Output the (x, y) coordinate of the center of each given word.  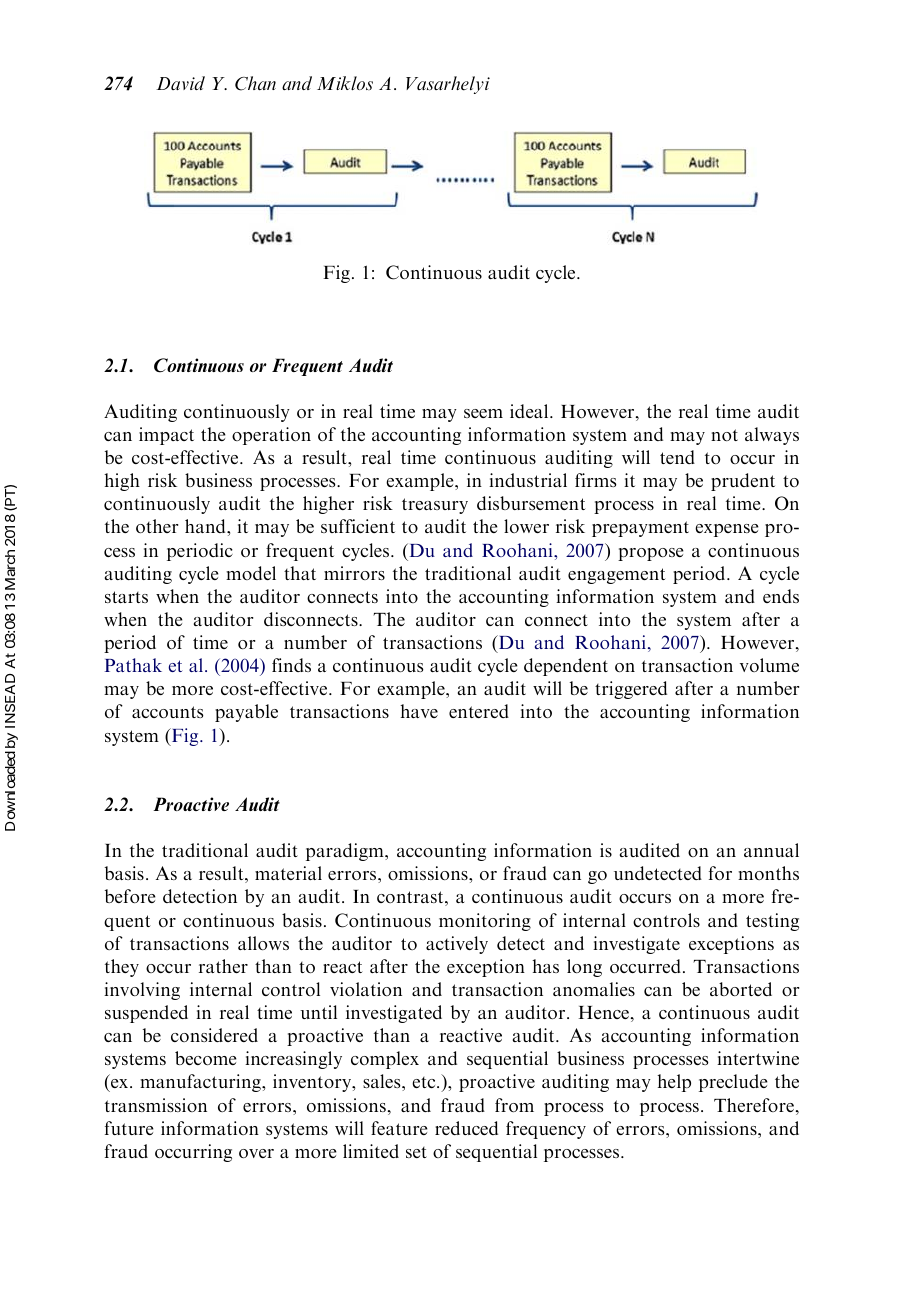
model (251, 573)
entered (479, 711)
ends (781, 596)
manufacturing (201, 1083)
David (180, 83)
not (724, 435)
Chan (255, 83)
